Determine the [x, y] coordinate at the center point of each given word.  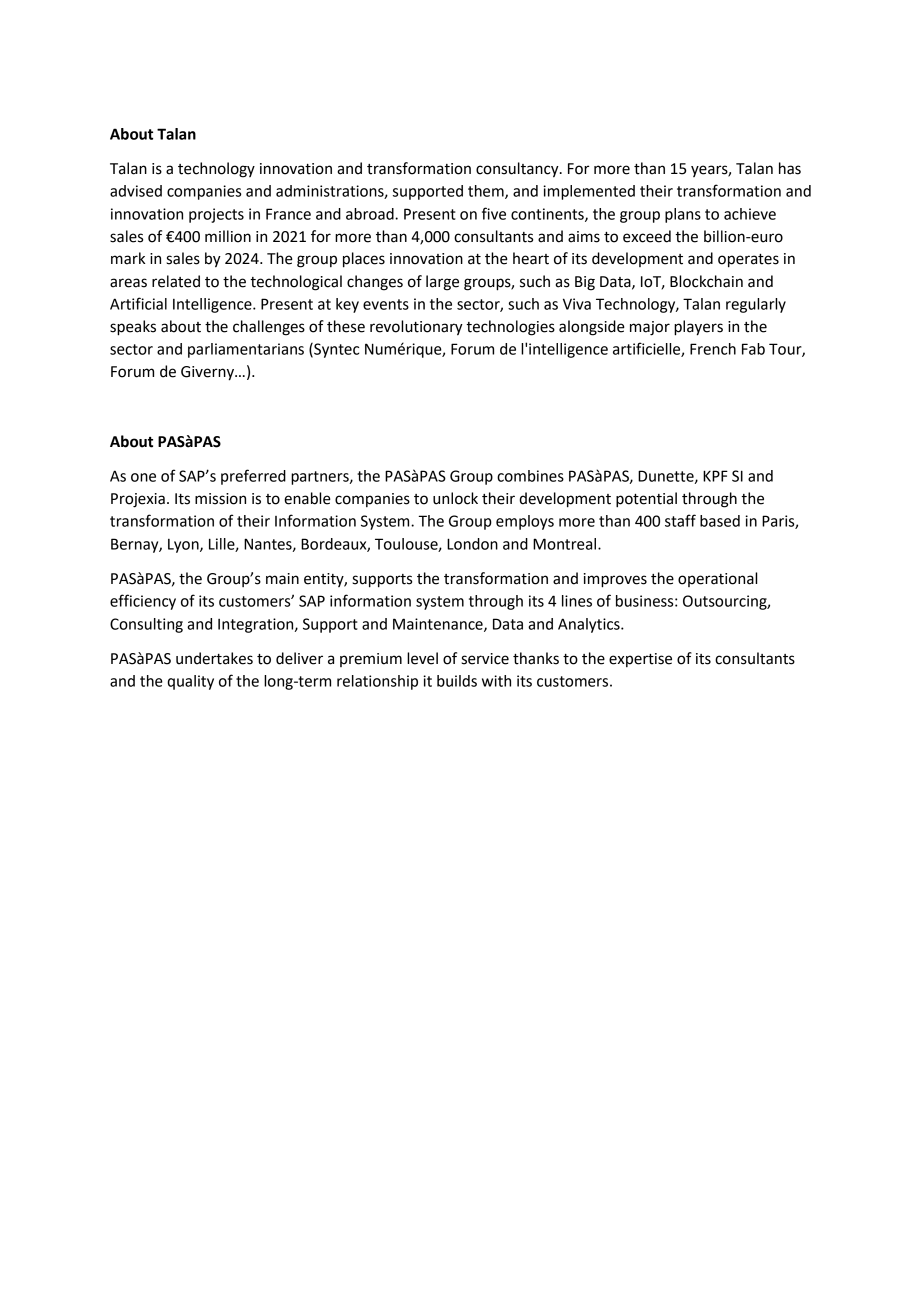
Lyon [184, 546]
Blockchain [706, 281]
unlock [455, 498]
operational [717, 579]
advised [136, 191]
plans [683, 215]
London [472, 544]
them [487, 192]
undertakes [214, 658]
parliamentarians [246, 350]
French [713, 349]
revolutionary [416, 328]
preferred [253, 477]
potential [646, 500]
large [442, 283]
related [176, 281]
